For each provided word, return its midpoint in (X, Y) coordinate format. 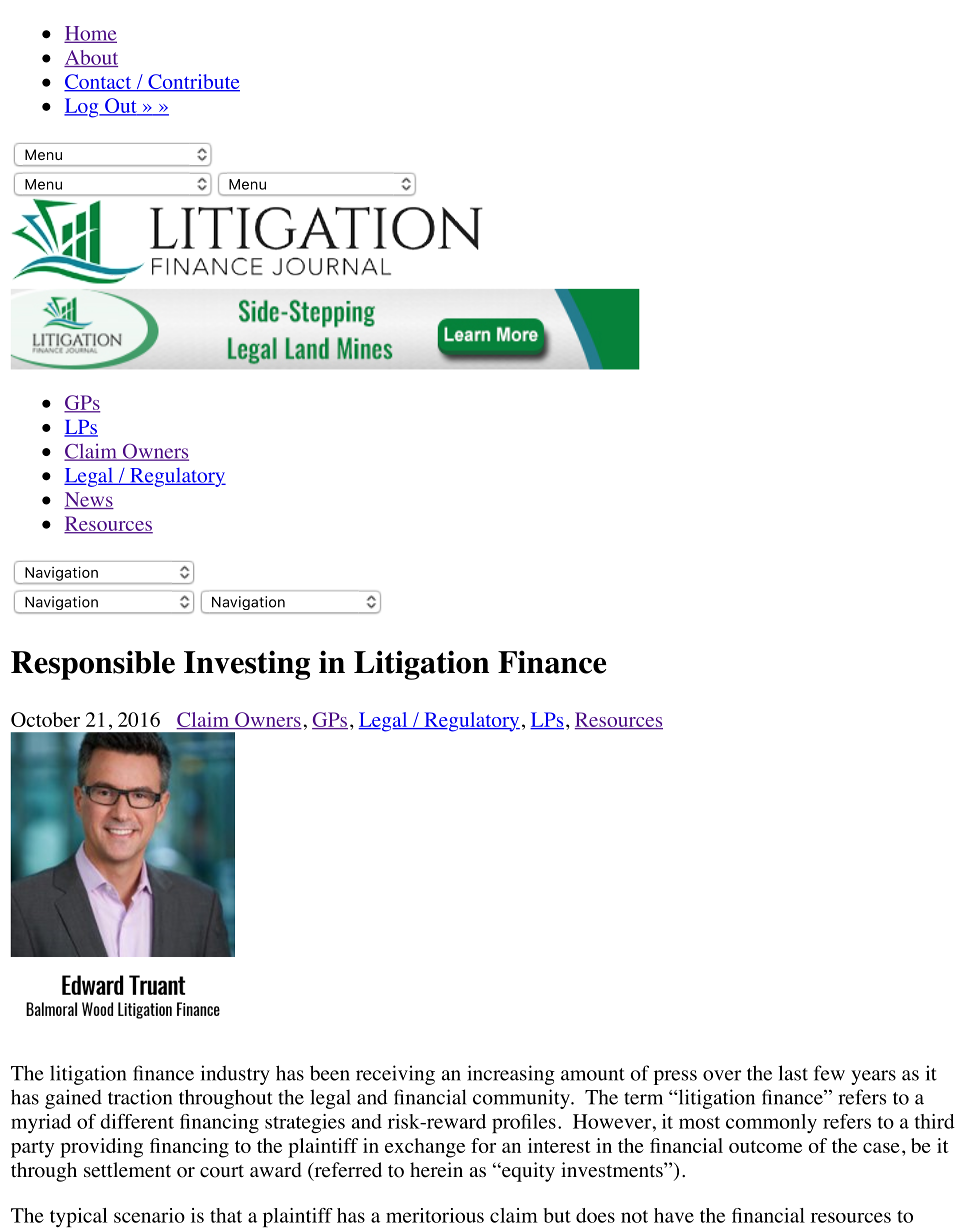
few (829, 1073)
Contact (99, 82)
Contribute (193, 82)
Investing (247, 665)
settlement (127, 1170)
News (89, 500)
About (91, 58)
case (881, 1148)
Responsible (93, 665)
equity (527, 1172)
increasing (511, 1075)
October (45, 719)
